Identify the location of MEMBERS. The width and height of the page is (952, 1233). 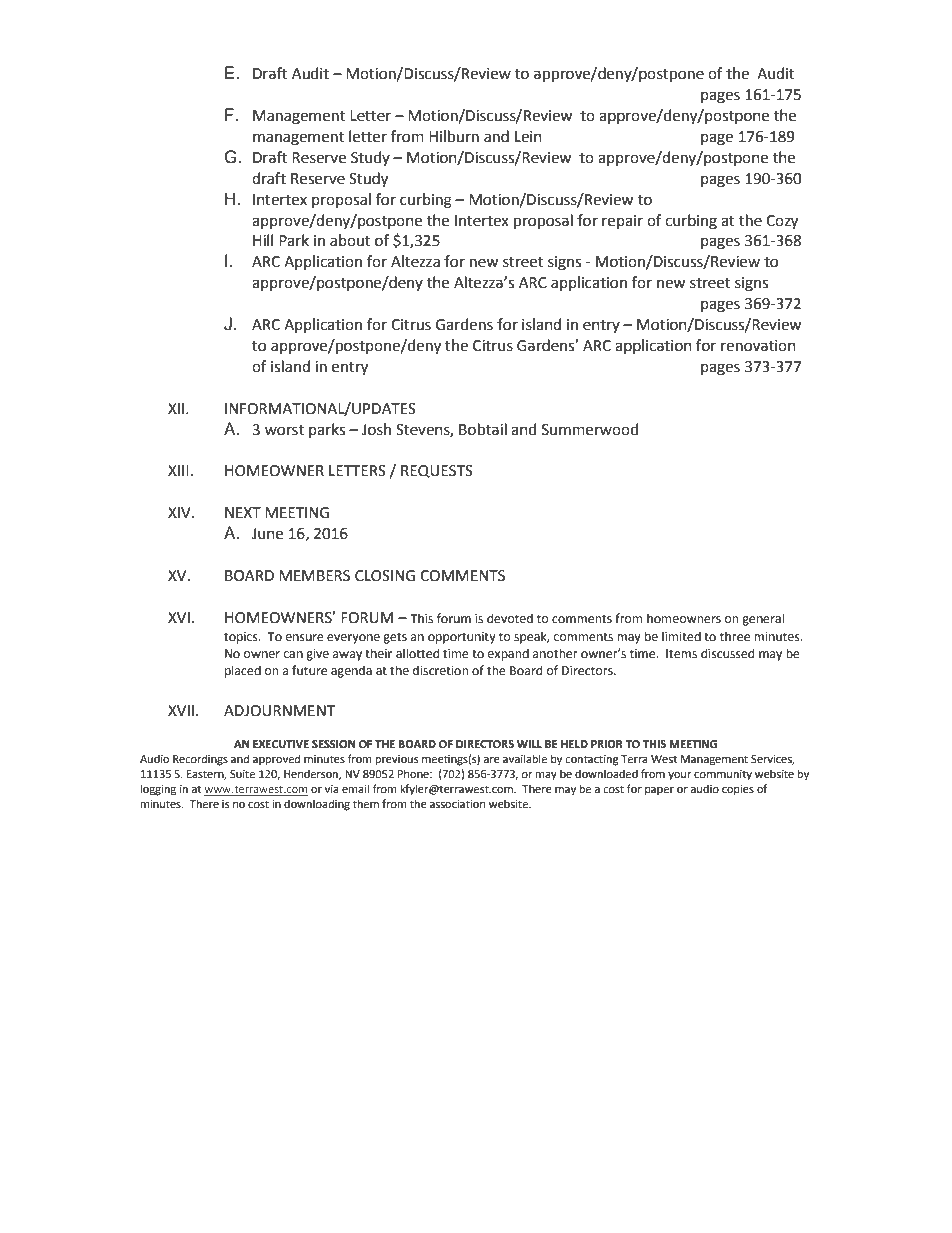
(314, 576).
